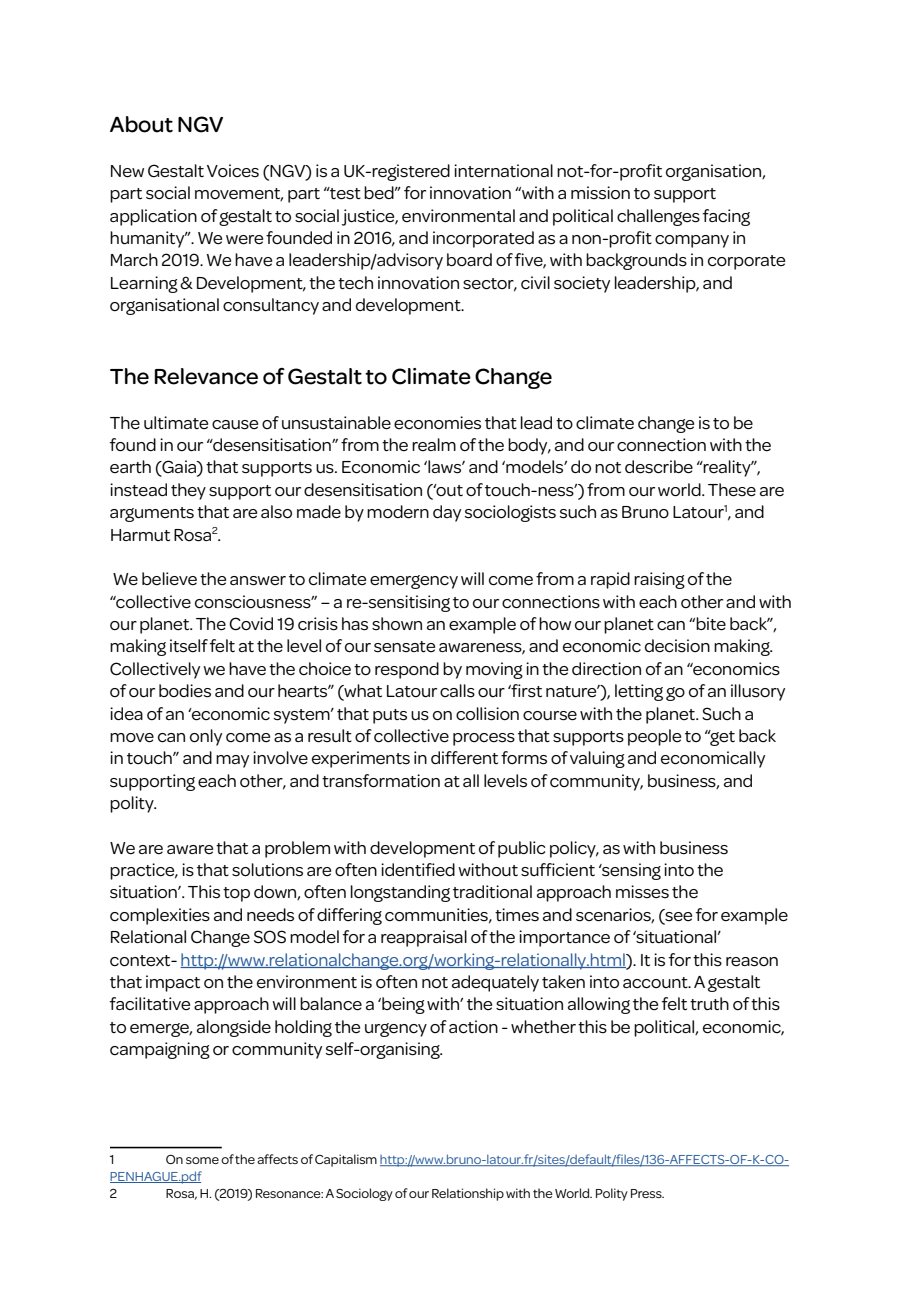 The image size is (924, 1308). What do you see at coordinates (437, 423) in the screenshot?
I see `economies` at bounding box center [437, 423].
